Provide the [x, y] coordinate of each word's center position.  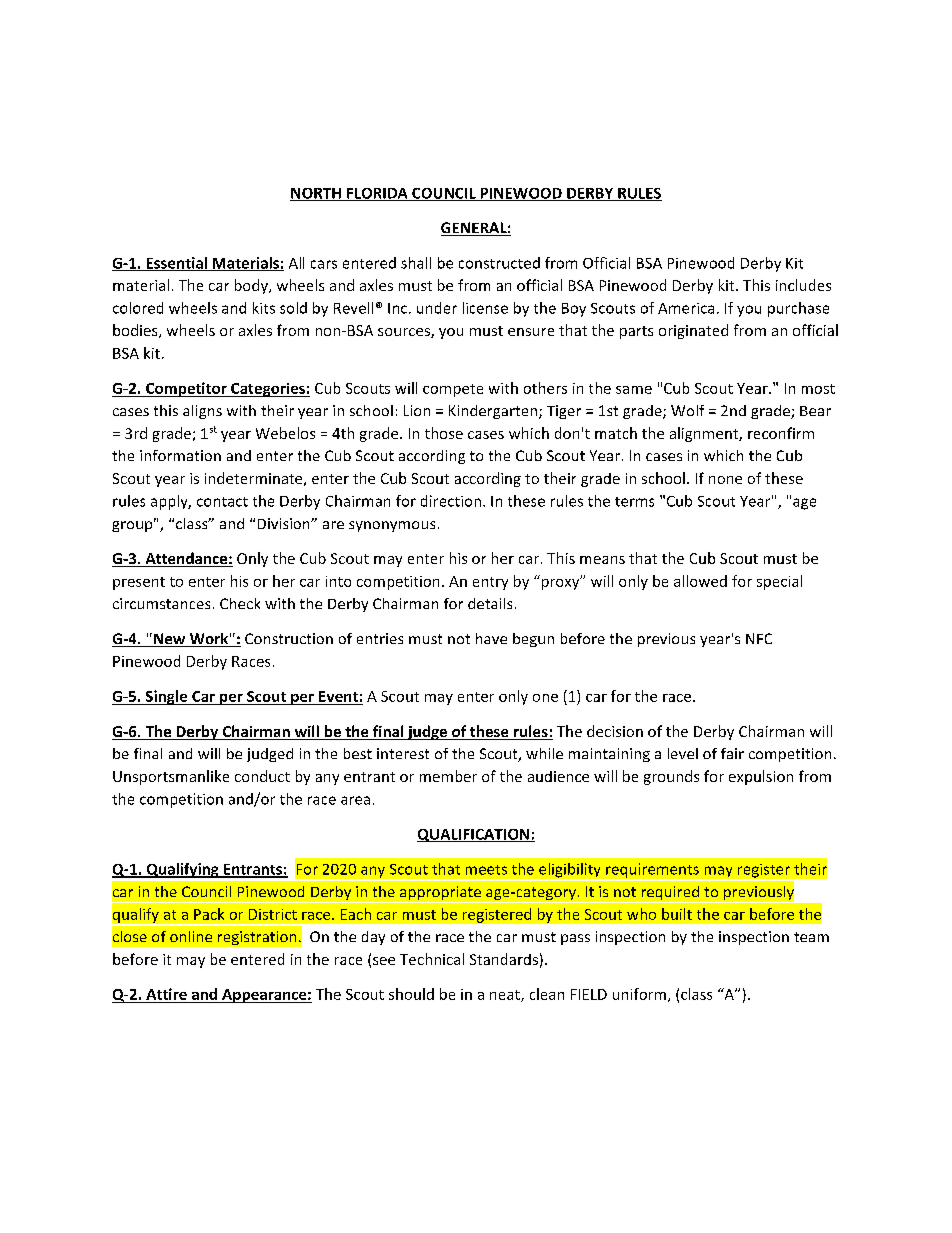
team [811, 937]
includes [803, 285]
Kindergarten [494, 412]
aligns [202, 412]
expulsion [761, 777]
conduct [262, 776]
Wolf [687, 410]
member [448, 776]
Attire [166, 994]
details [490, 603]
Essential [176, 264]
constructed [499, 263]
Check [240, 603]
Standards [504, 959]
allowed [700, 581]
